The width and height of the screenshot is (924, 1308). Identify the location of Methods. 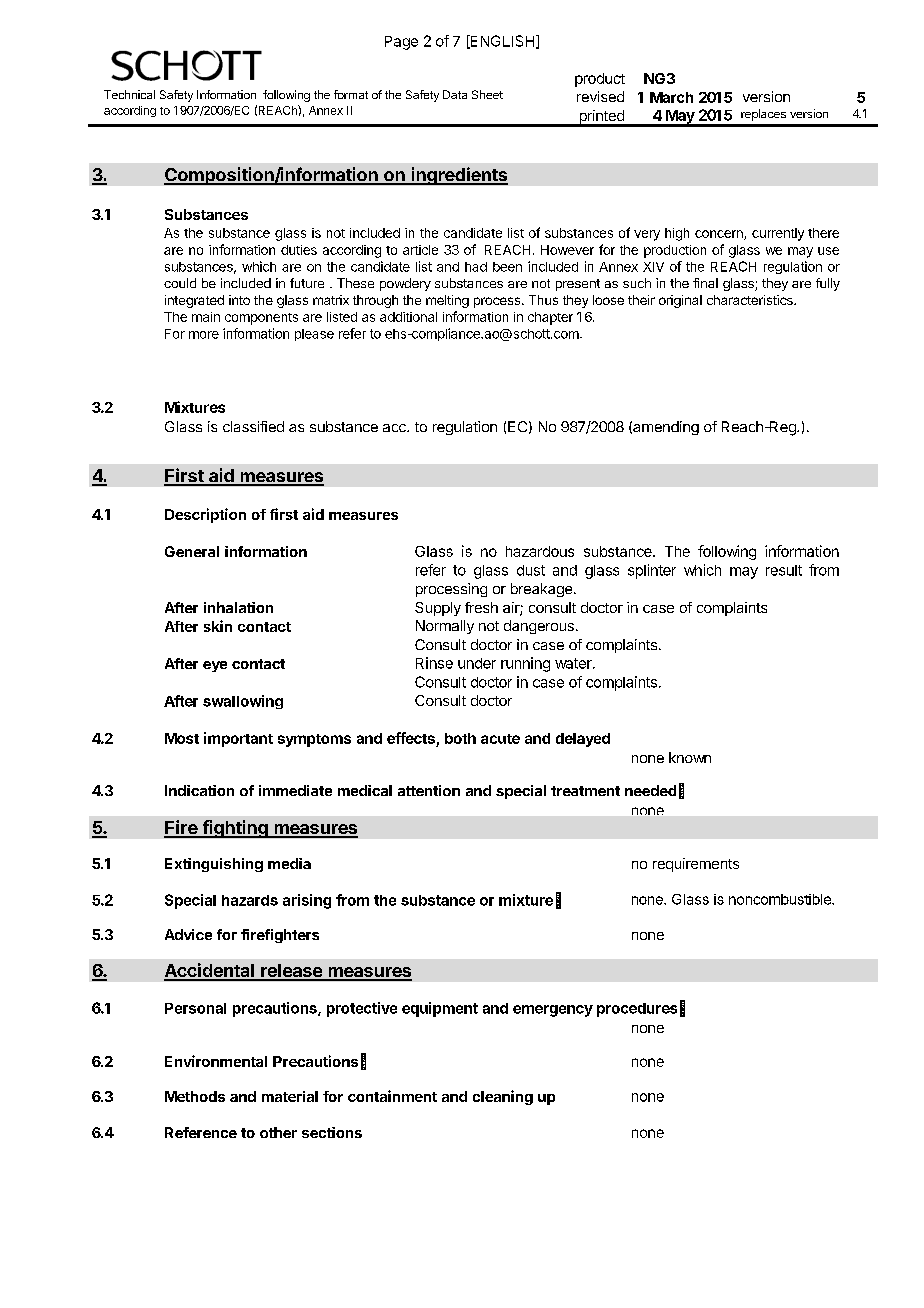
(195, 1096).
